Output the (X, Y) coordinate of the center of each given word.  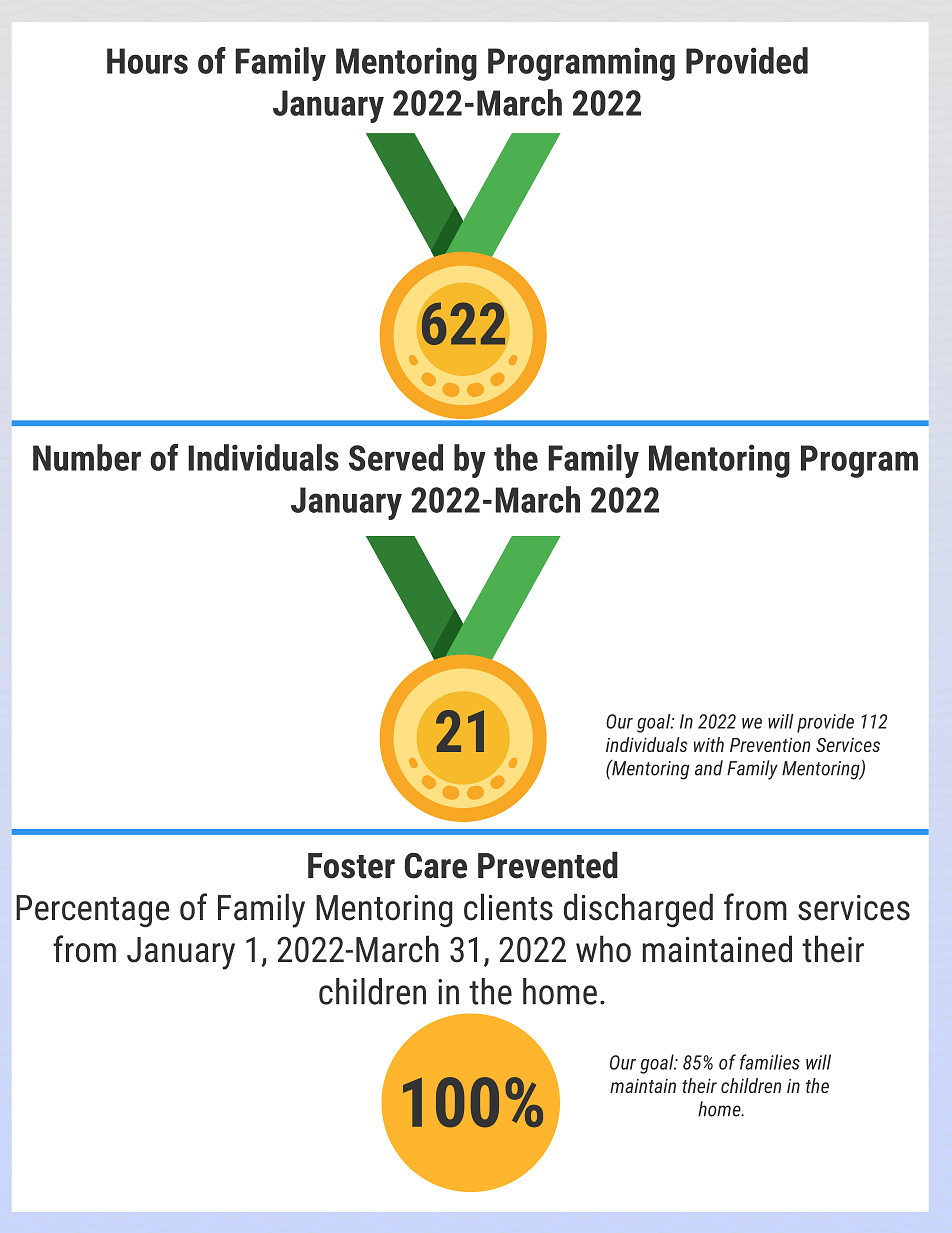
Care (436, 866)
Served (396, 457)
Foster (351, 866)
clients (508, 907)
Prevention (770, 745)
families (770, 1062)
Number (87, 457)
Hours (147, 61)
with (709, 744)
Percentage (93, 911)
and (709, 768)
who (603, 949)
